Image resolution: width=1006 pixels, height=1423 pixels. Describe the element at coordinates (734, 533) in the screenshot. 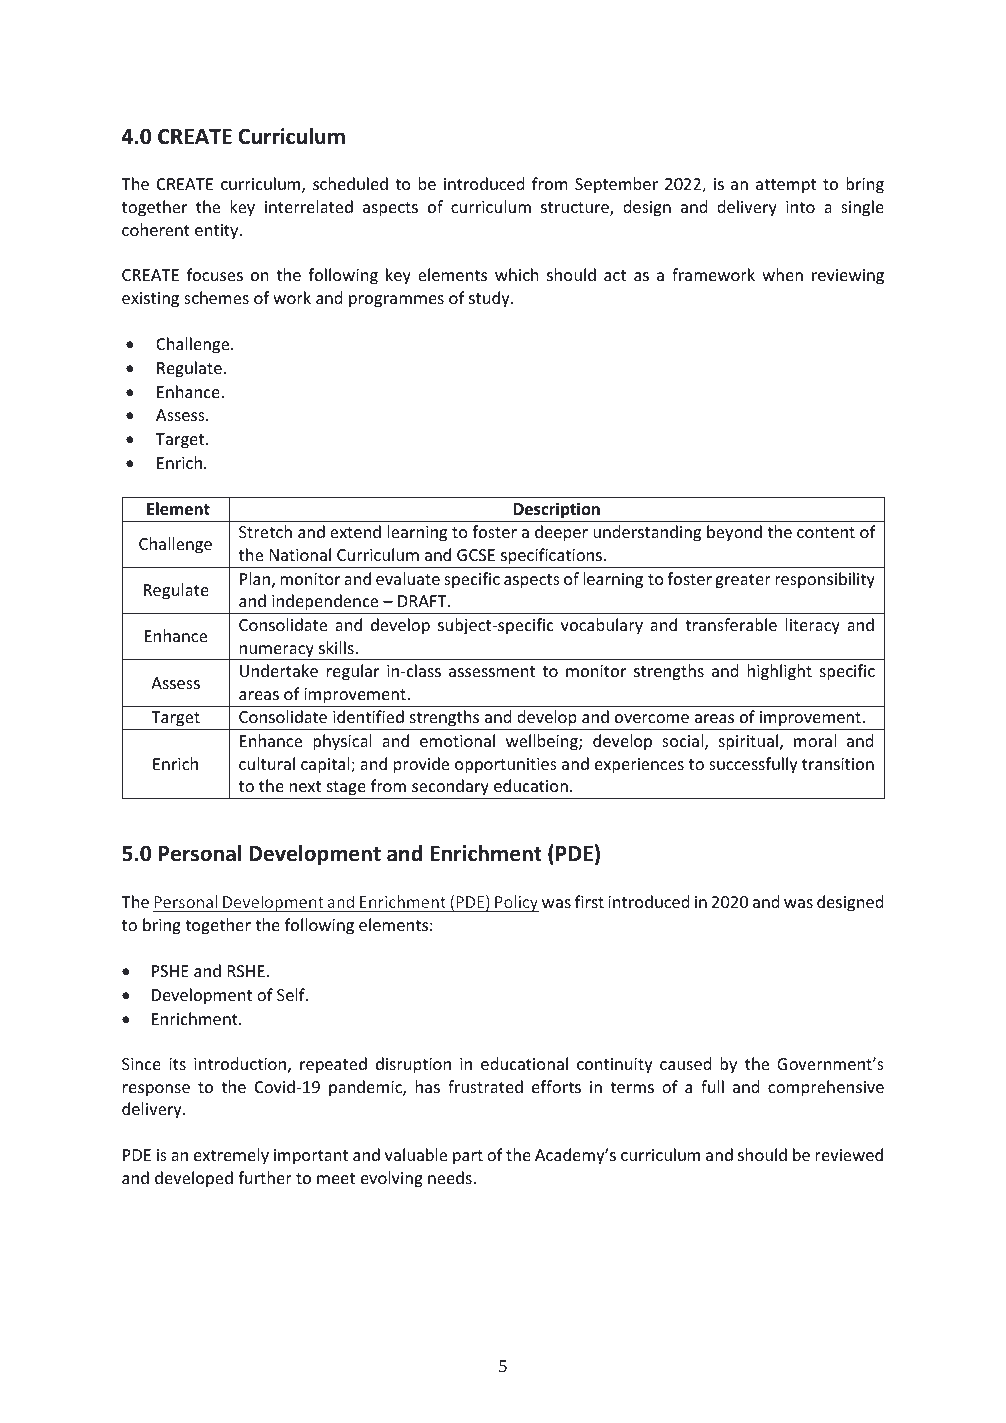

I see `beyond` at that location.
